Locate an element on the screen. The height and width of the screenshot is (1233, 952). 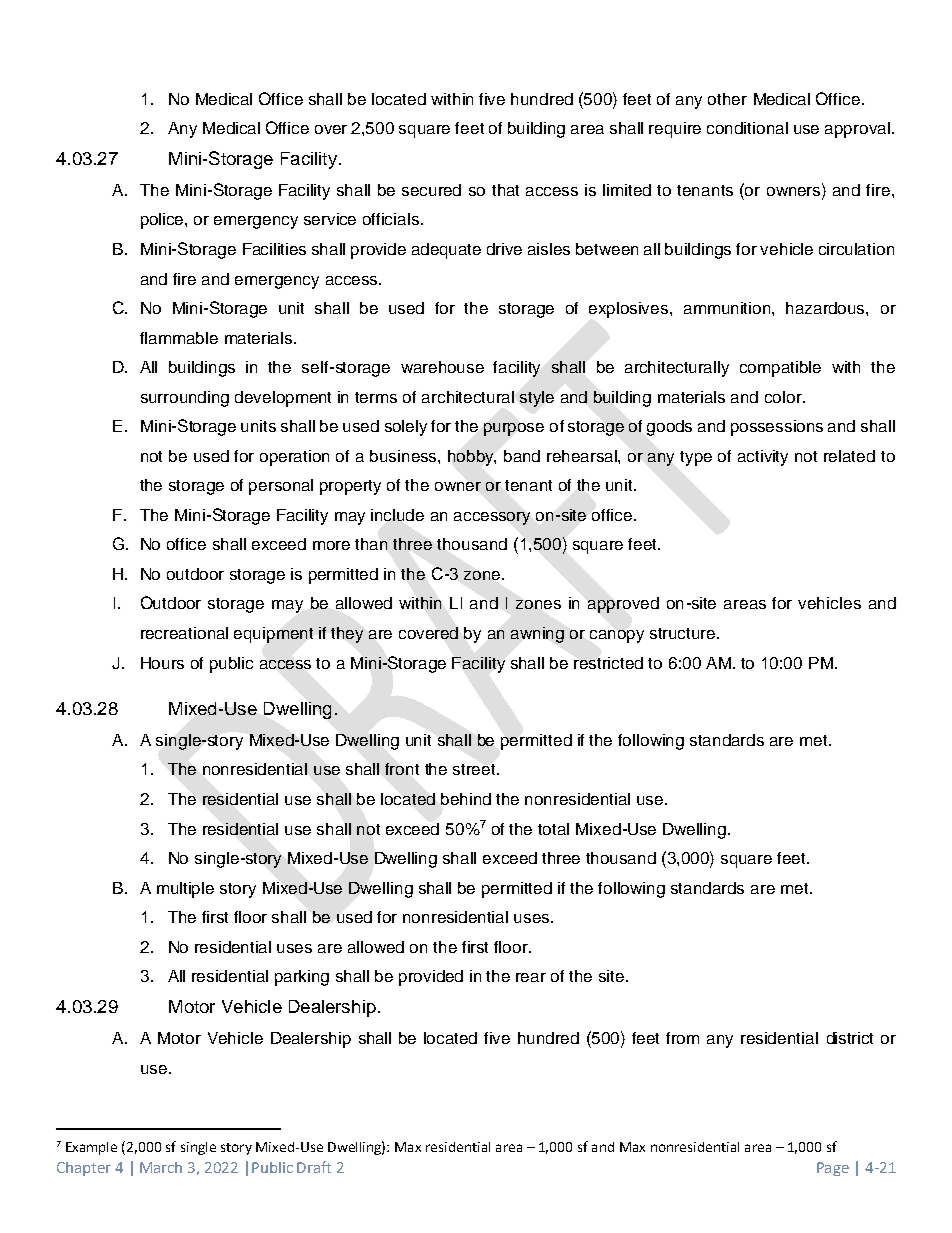
that is located at coordinates (505, 190).
